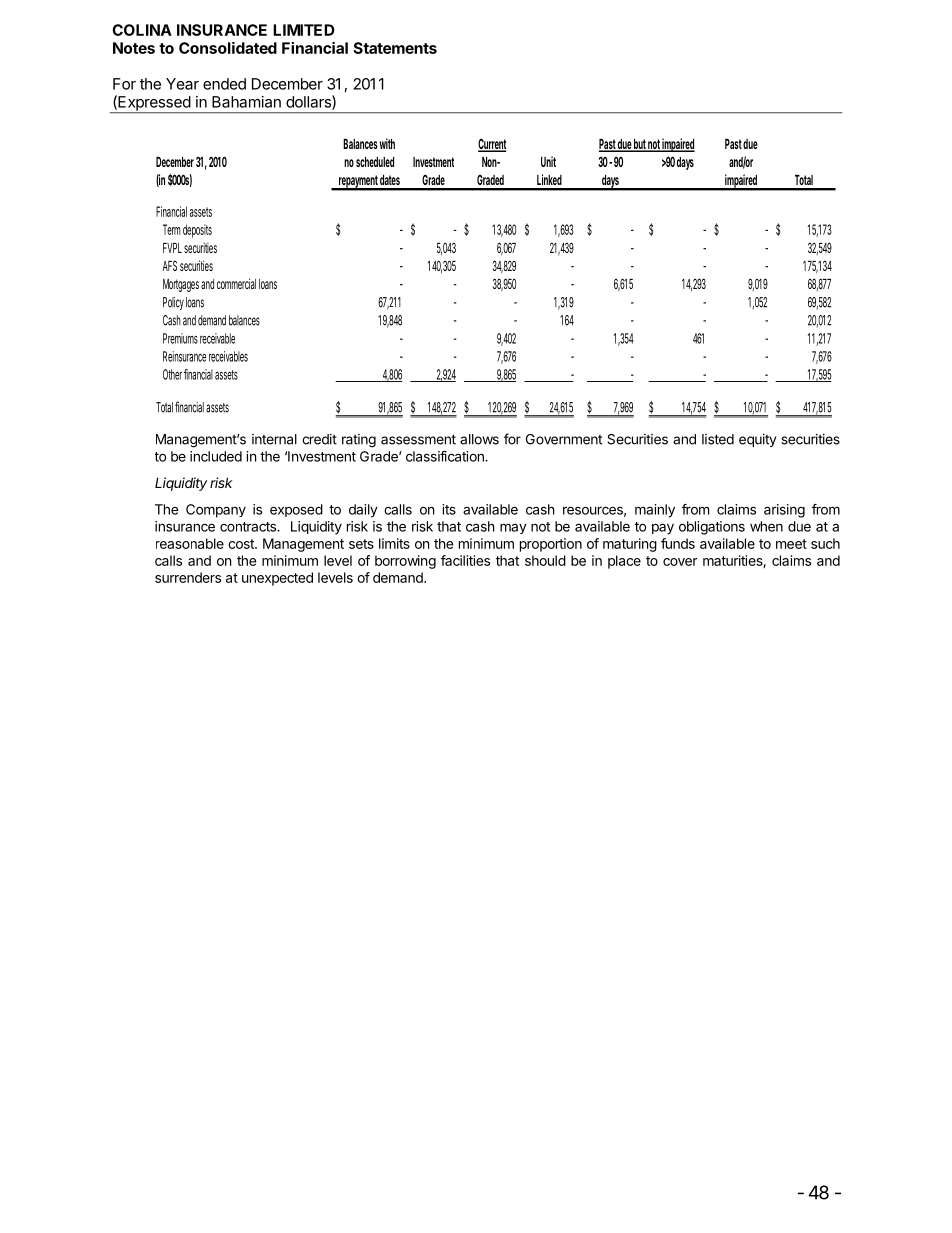  I want to click on cover, so click(680, 562).
